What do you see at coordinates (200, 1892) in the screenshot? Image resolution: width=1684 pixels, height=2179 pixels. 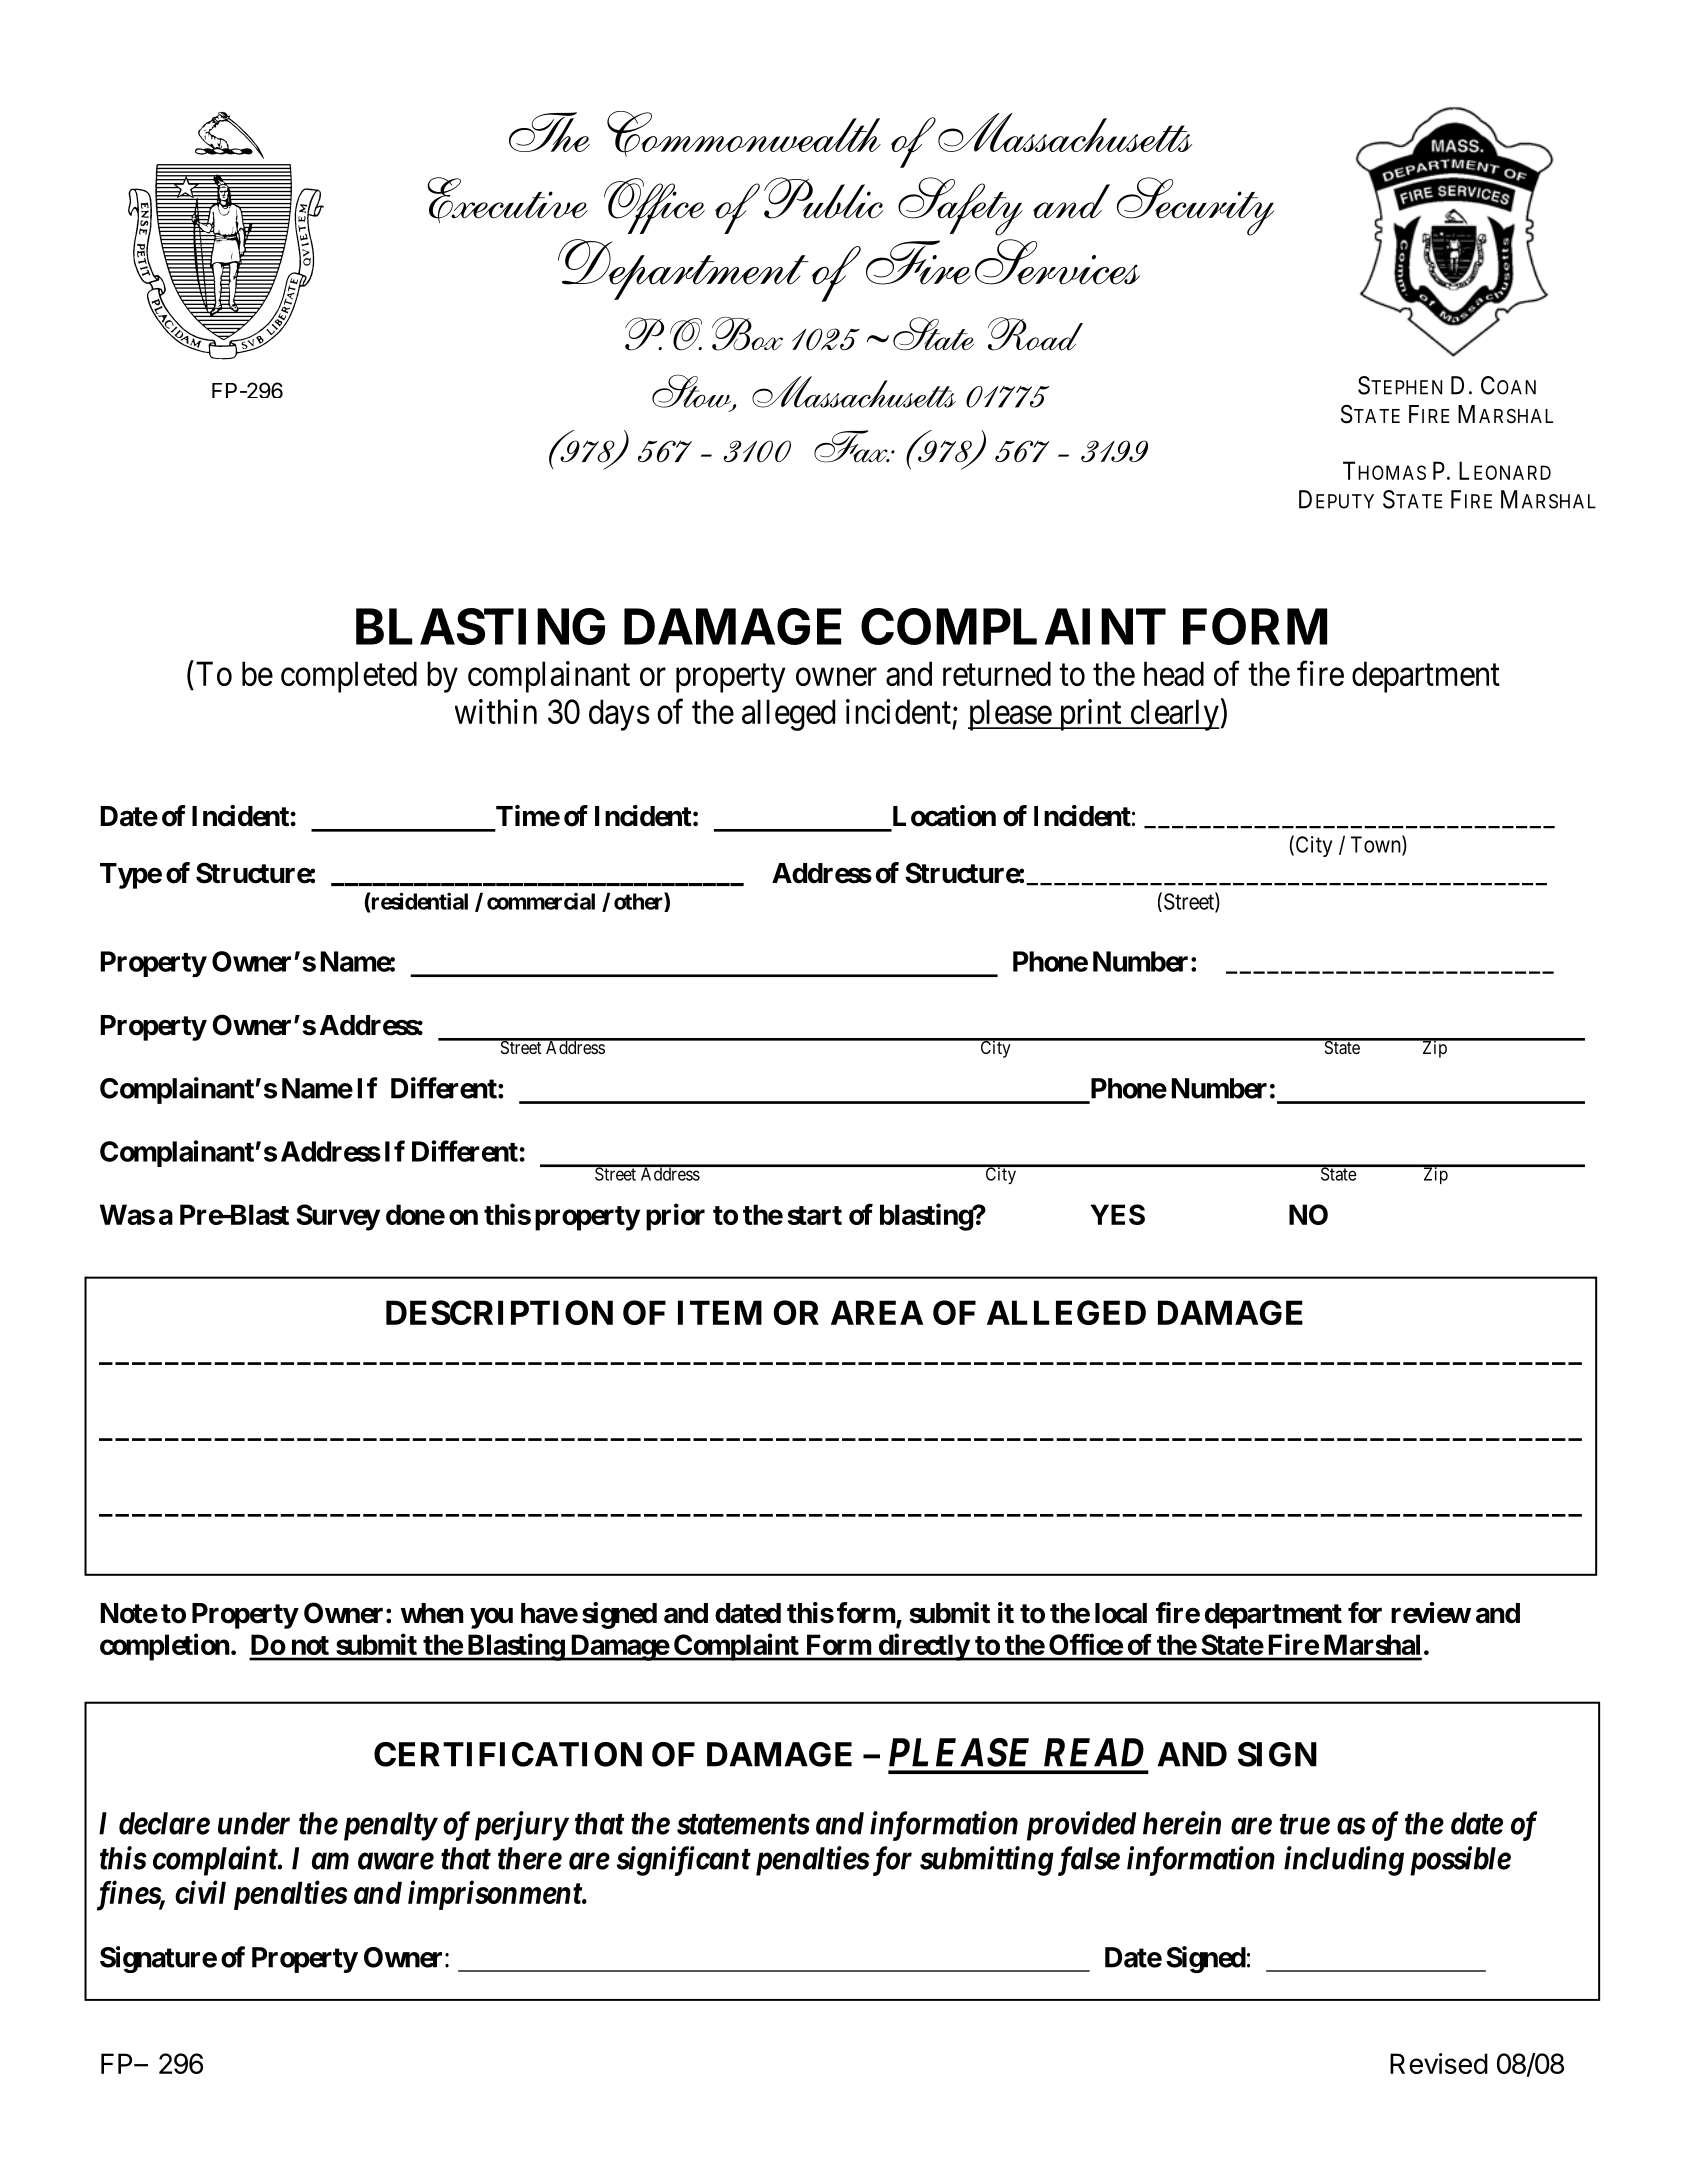 I see `civil` at bounding box center [200, 1892].
